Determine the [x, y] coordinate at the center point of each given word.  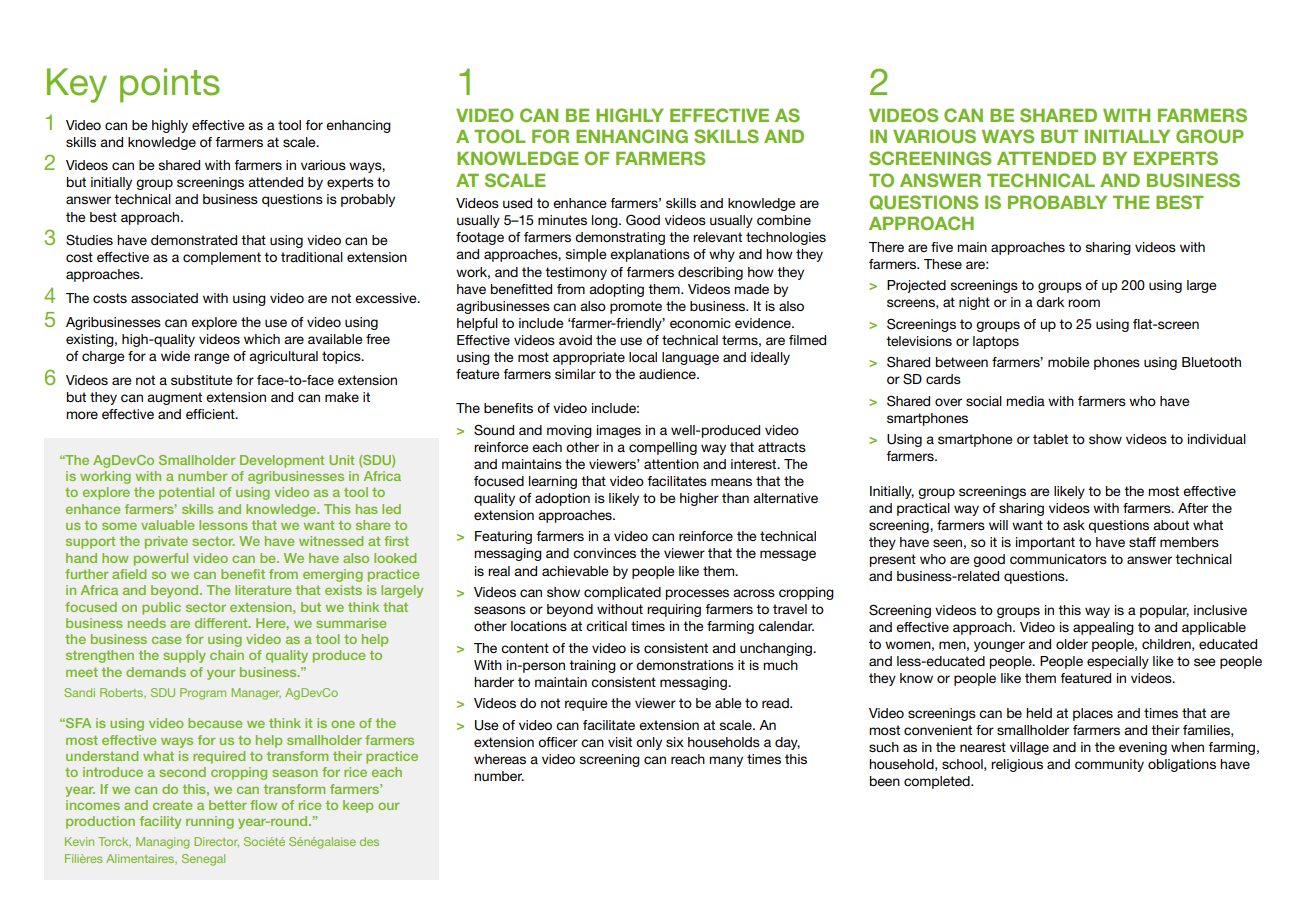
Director [216, 842]
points [170, 85]
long [606, 221]
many [726, 761]
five [942, 247]
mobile [1069, 362]
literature [263, 590]
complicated [622, 593]
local [643, 357]
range [212, 358]
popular [1164, 611]
